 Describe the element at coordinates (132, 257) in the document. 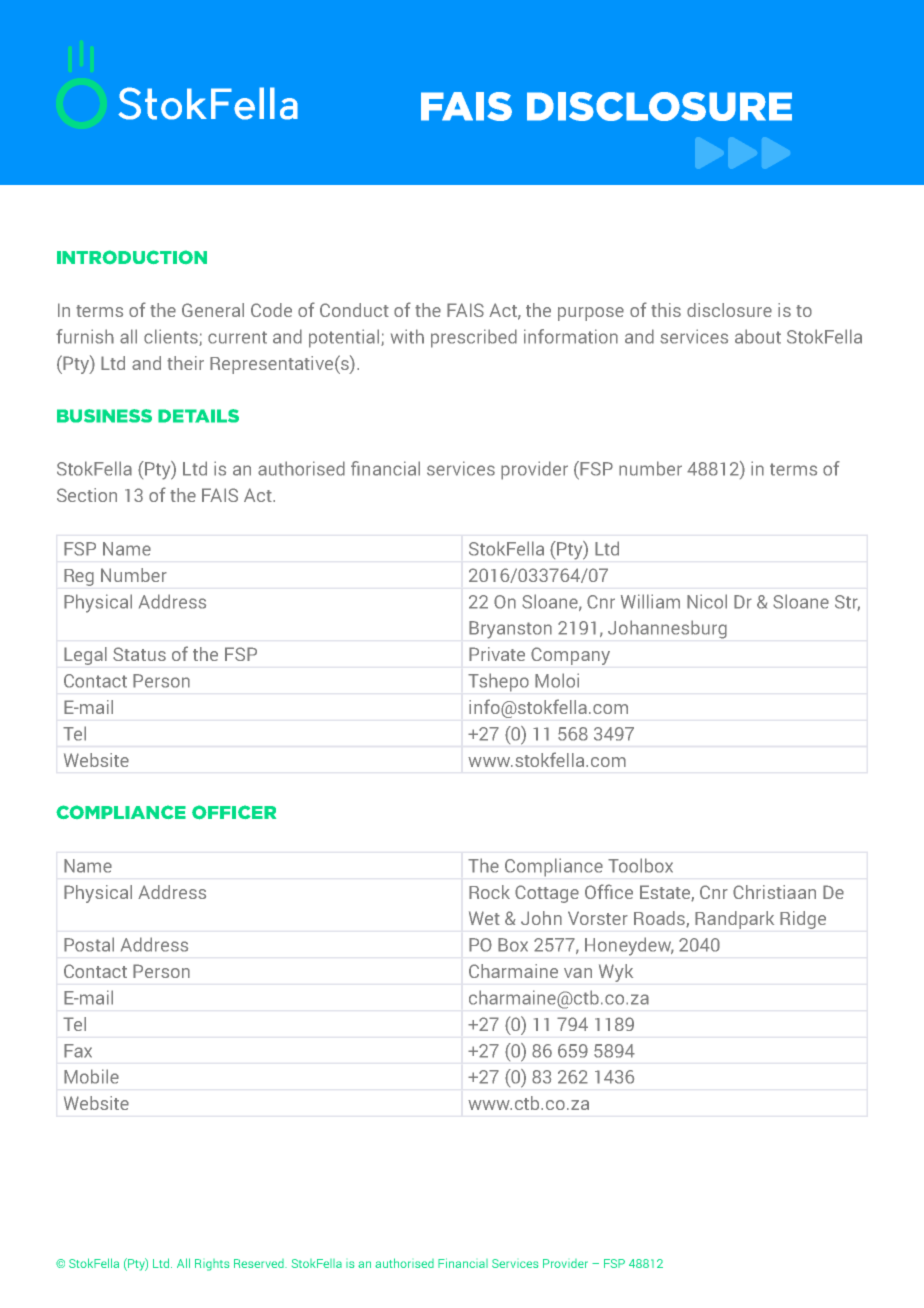

I see `INTRODUCTION` at that location.
